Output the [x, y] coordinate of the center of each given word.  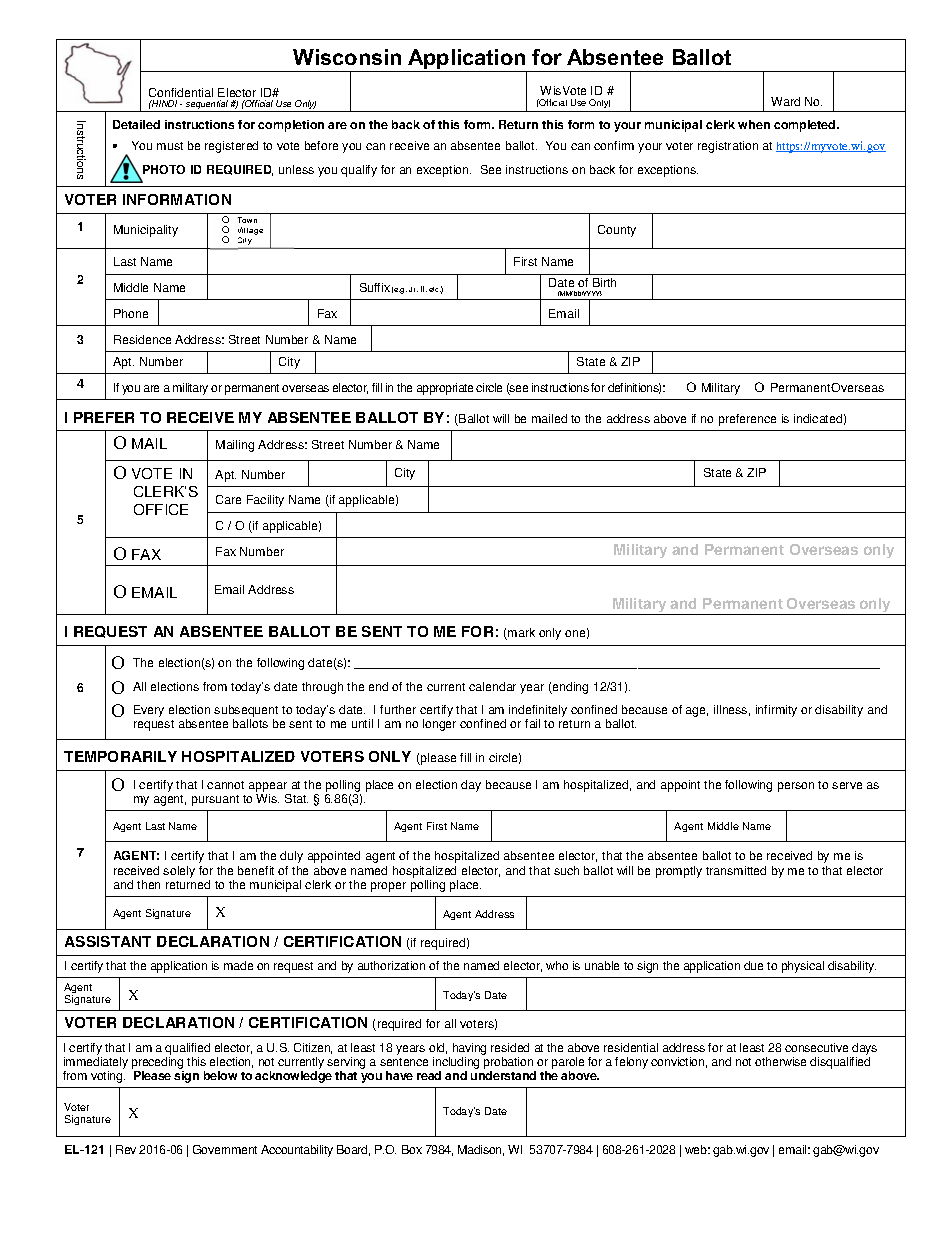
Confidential [181, 92]
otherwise [780, 1061]
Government [225, 1149]
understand [503, 1075]
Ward [785, 101]
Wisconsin [347, 57]
